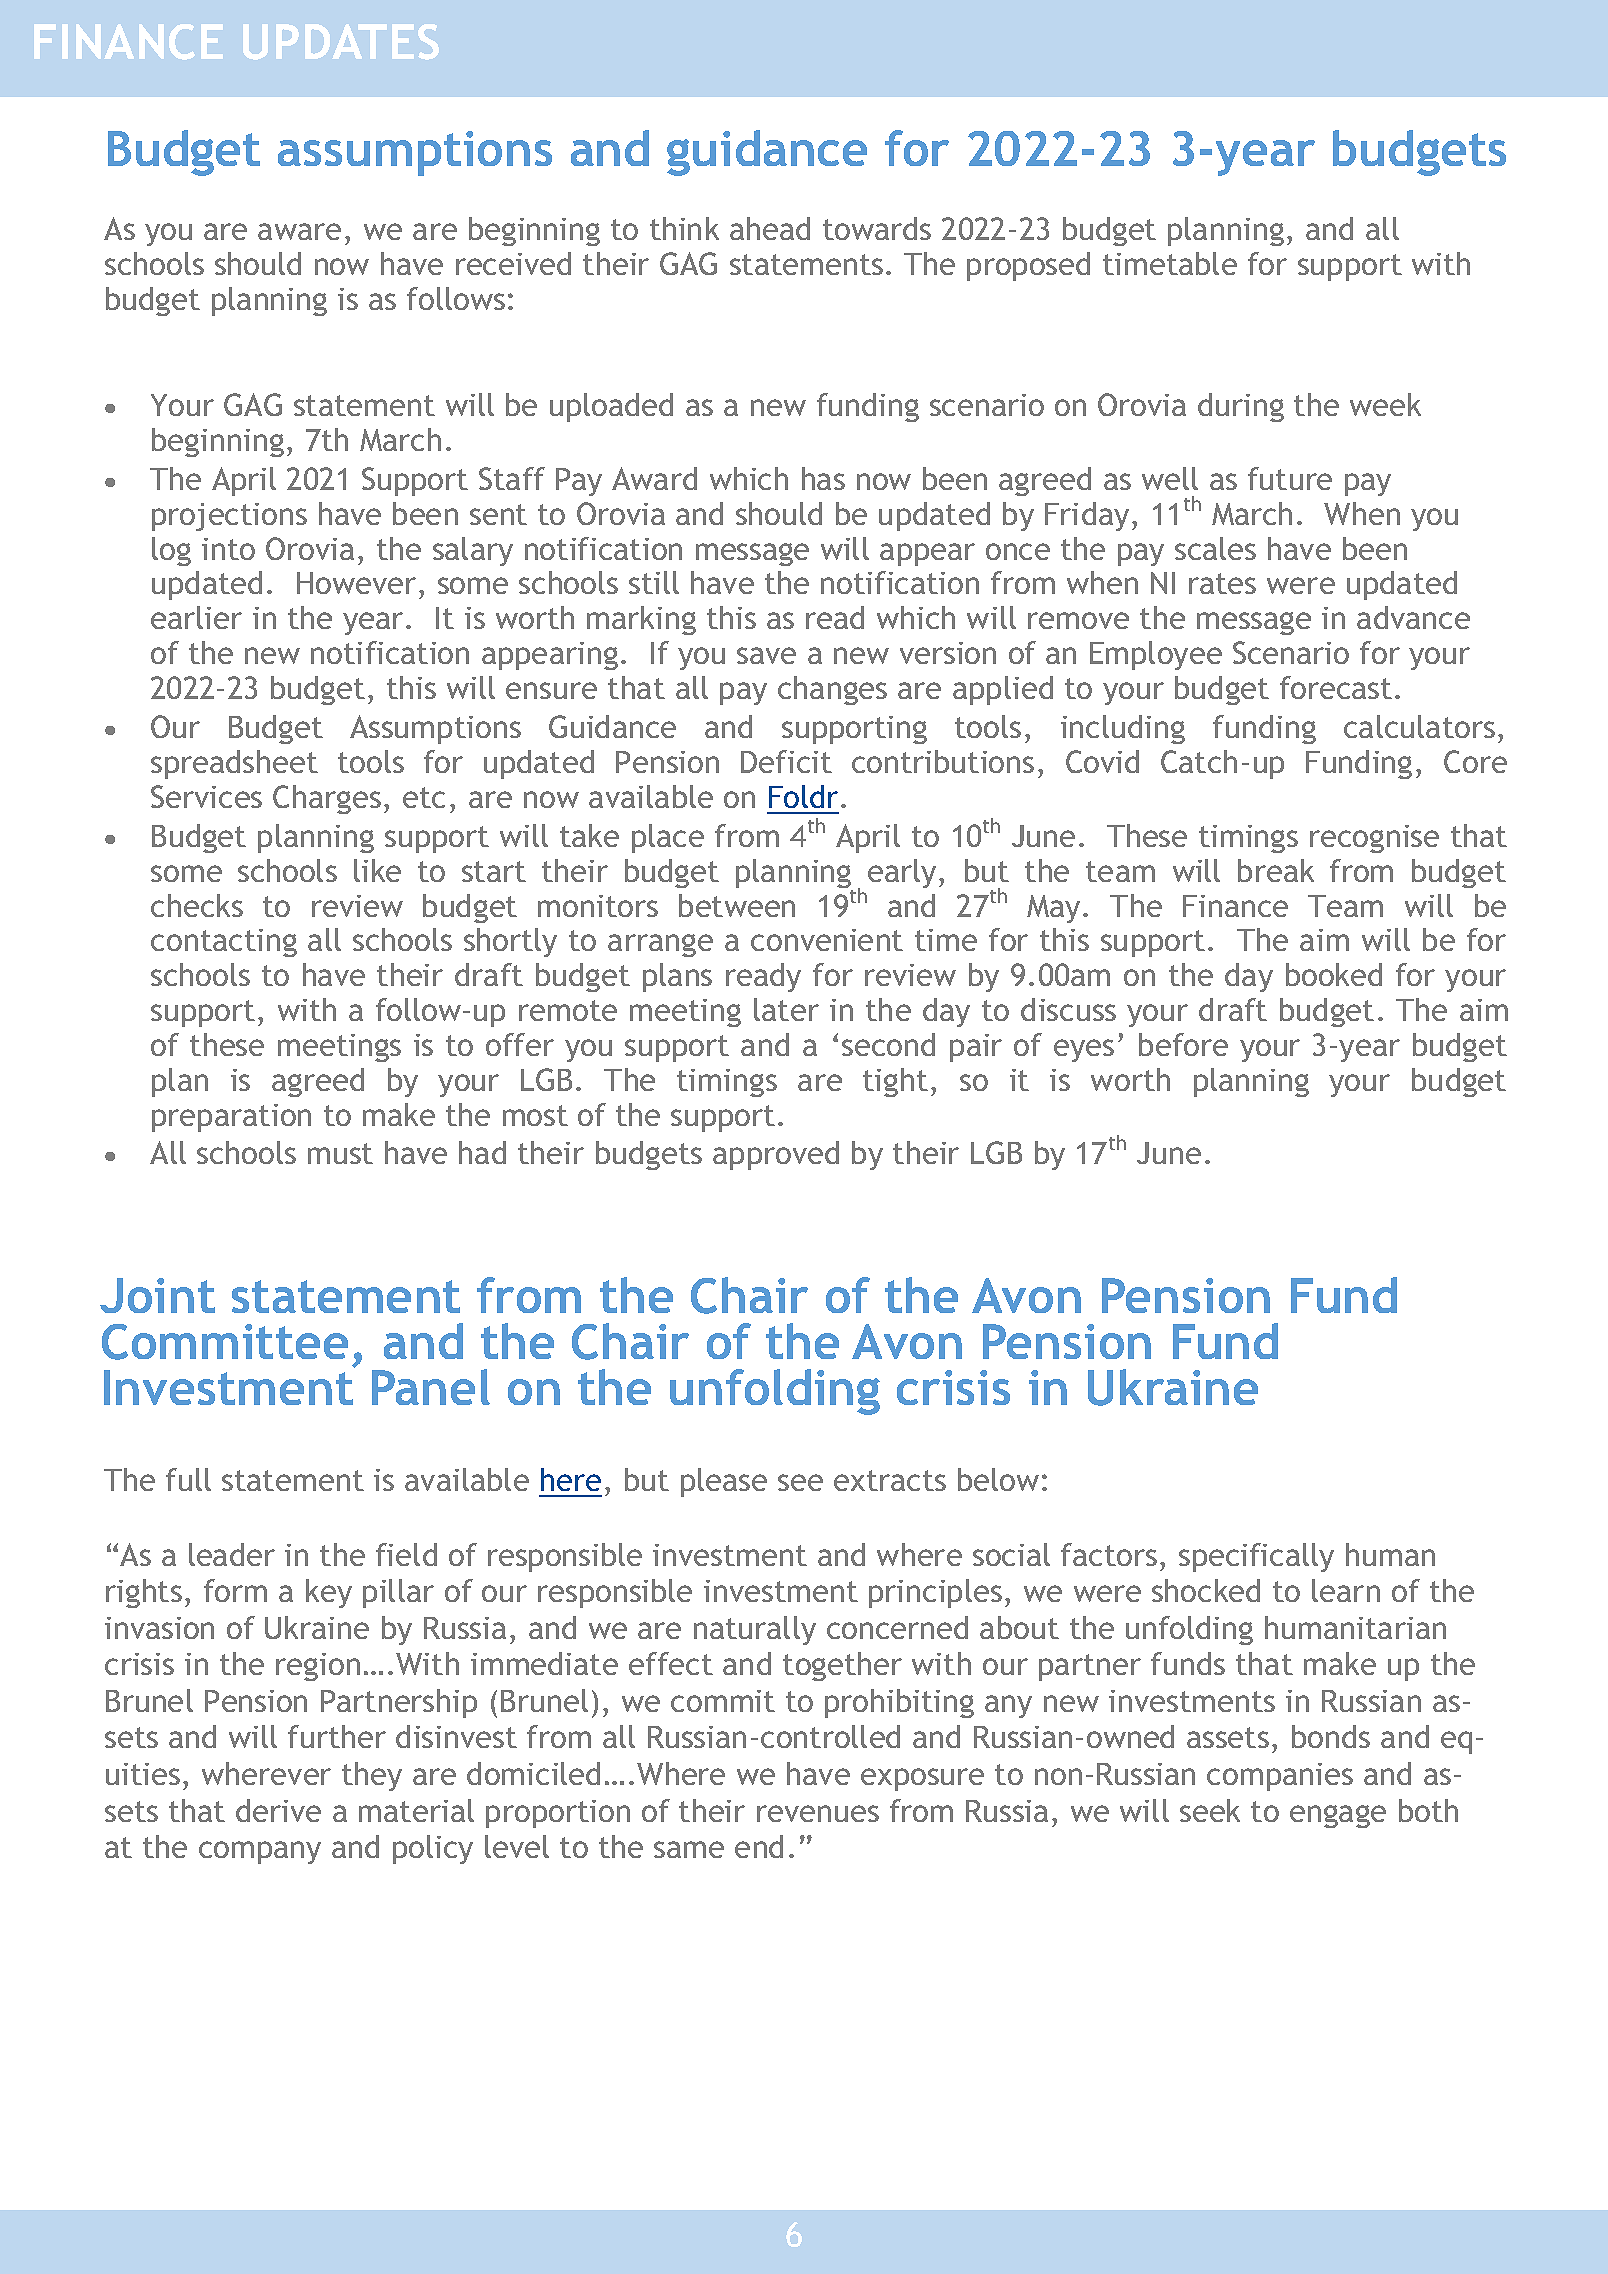 This document has width=1608, height=2274. What do you see at coordinates (770, 228) in the document?
I see `ahead` at bounding box center [770, 228].
